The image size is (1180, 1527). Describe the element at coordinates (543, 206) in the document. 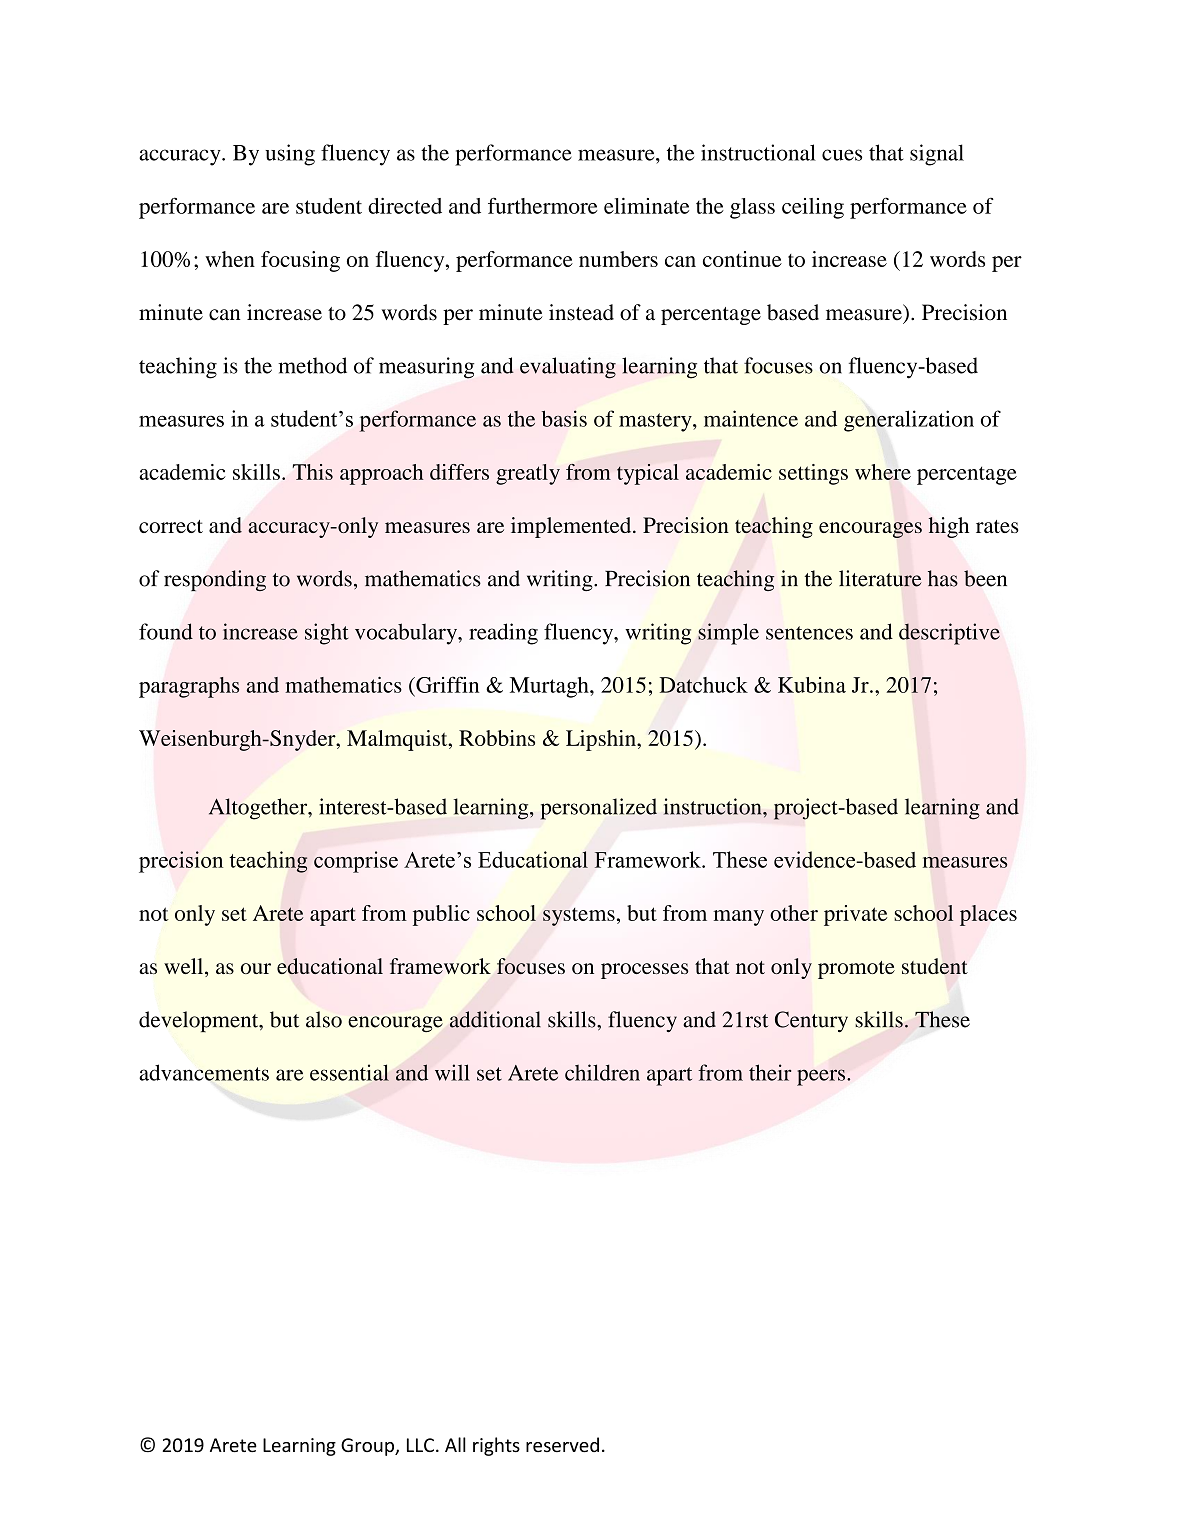

I see `furthermore` at that location.
